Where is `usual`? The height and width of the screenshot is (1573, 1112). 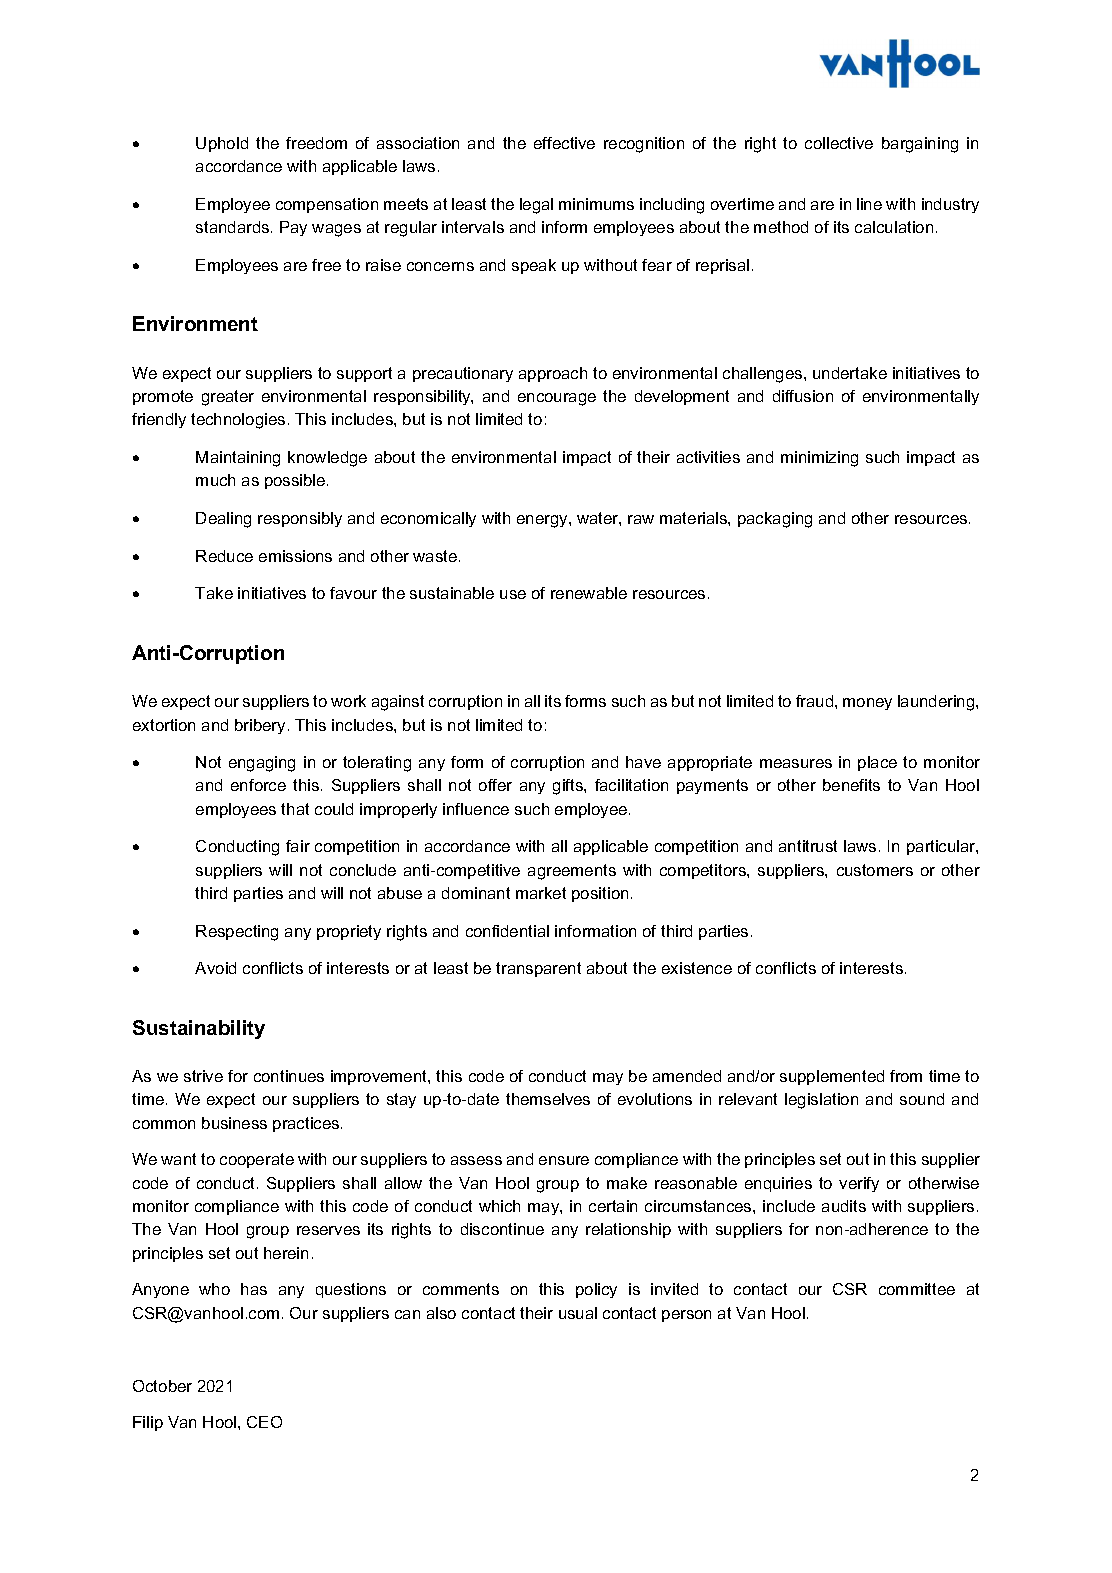 usual is located at coordinates (578, 1313).
